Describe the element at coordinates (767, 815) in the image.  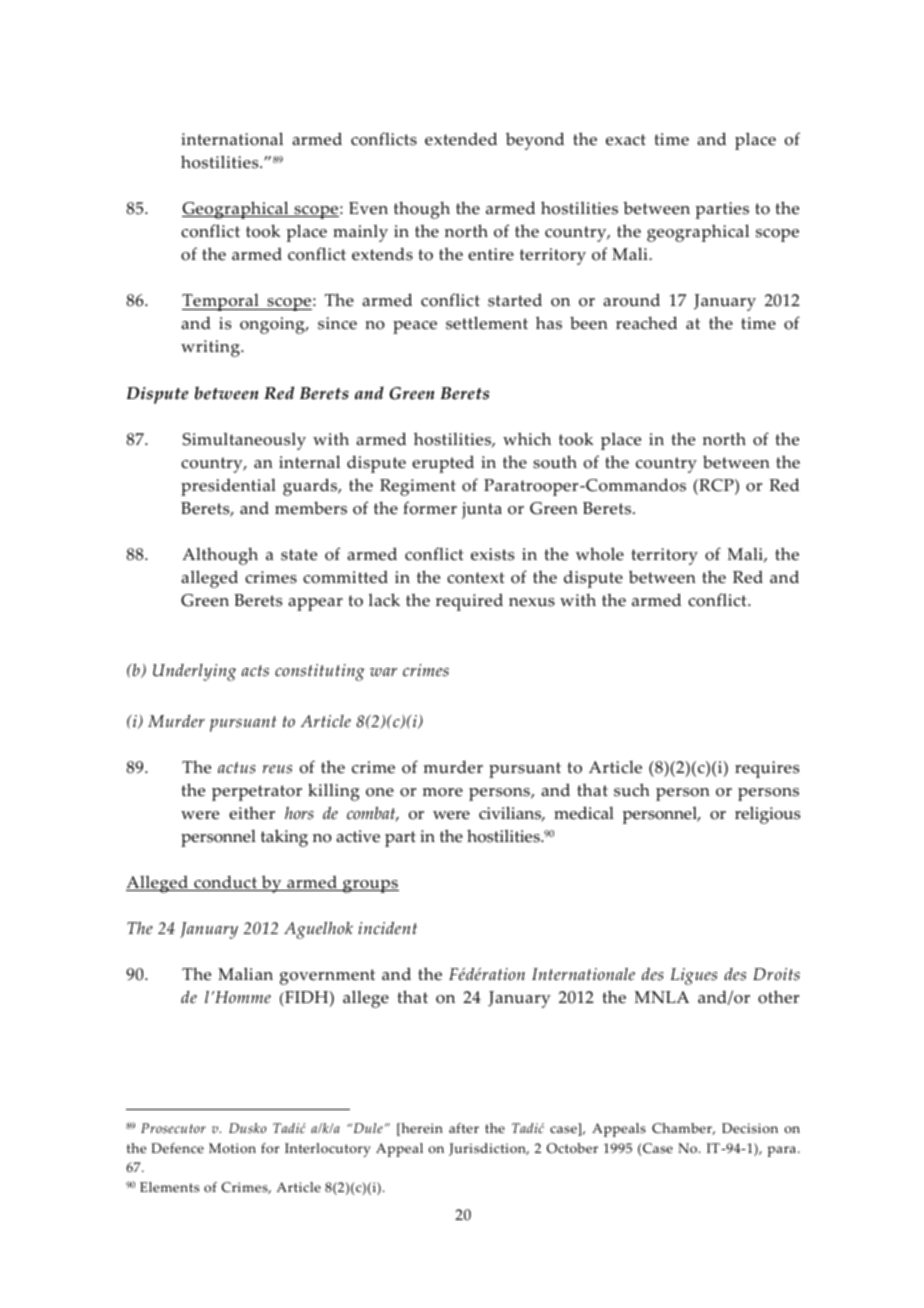
I see `religious` at that location.
